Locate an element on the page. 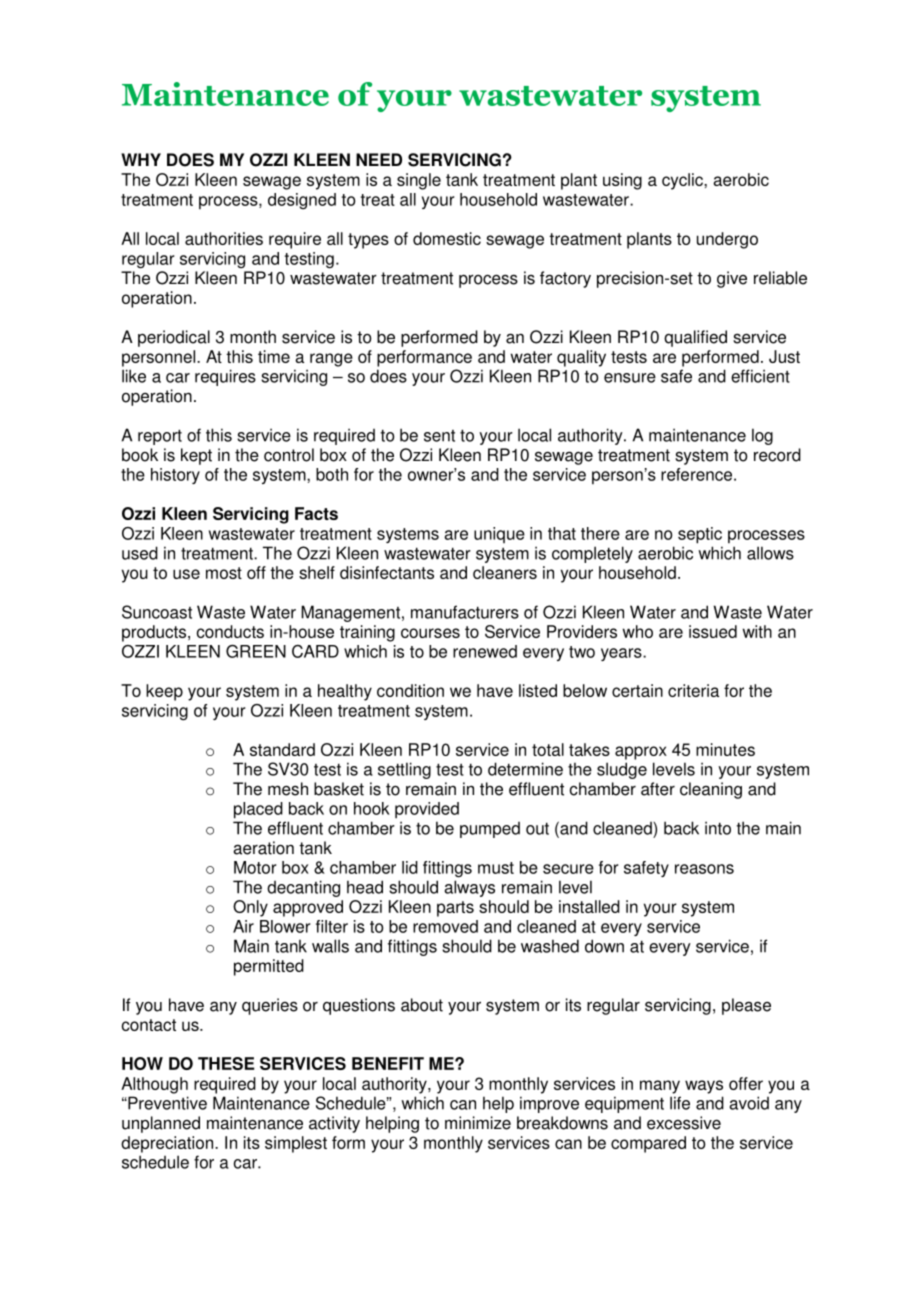 This document has height=1308, width=924. minimize is located at coordinates (478, 1123).
